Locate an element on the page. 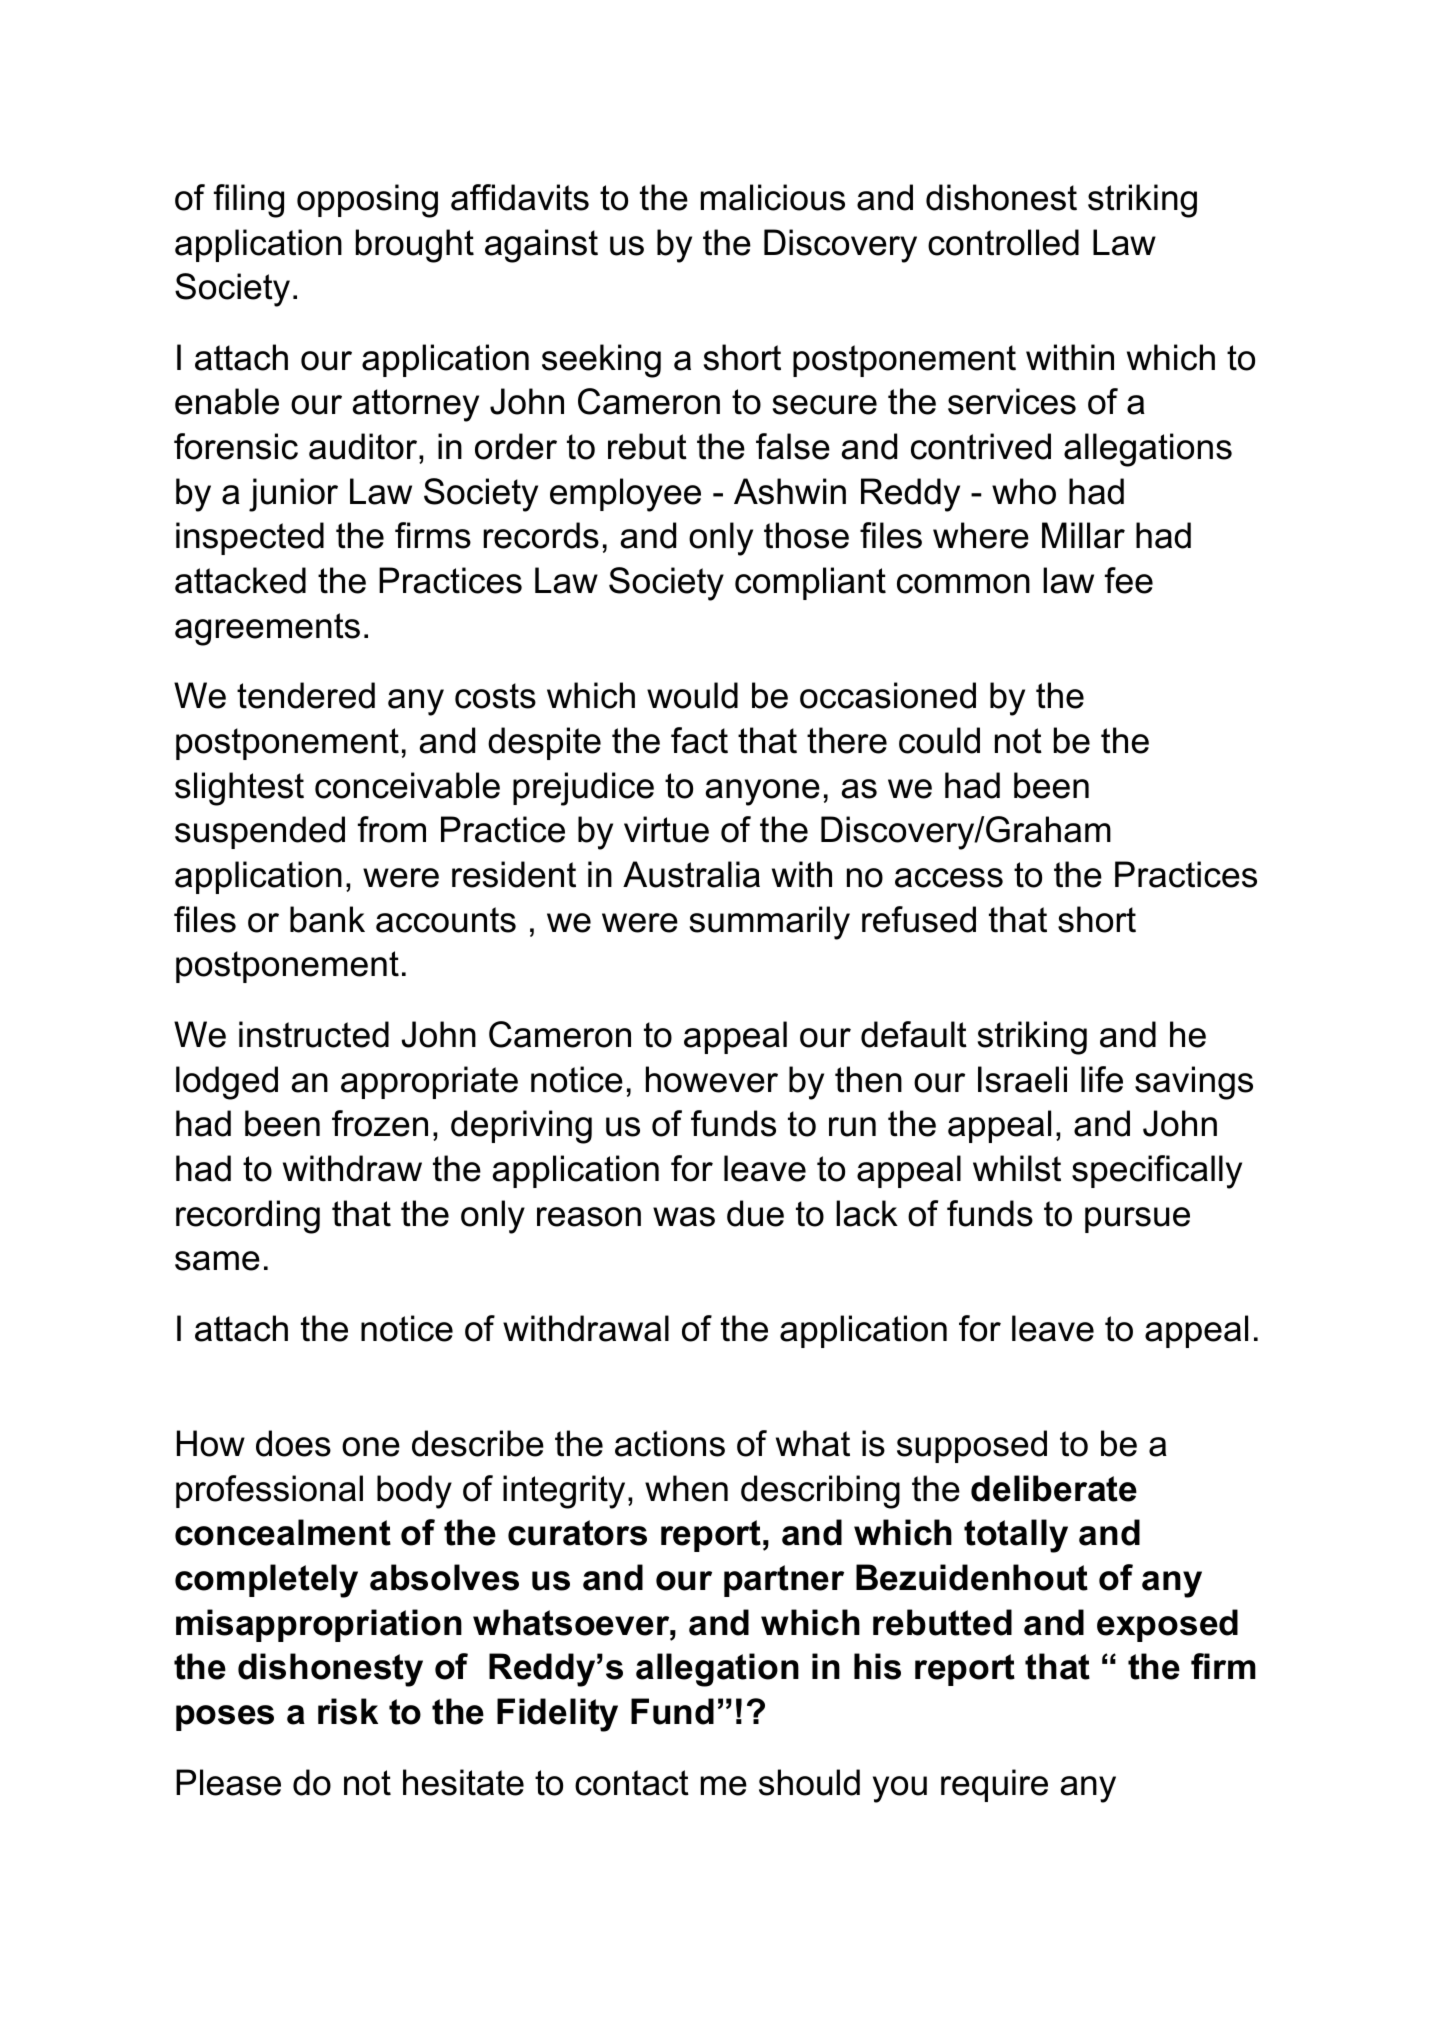 This image has width=1439, height=2036. tendered is located at coordinates (306, 695).
